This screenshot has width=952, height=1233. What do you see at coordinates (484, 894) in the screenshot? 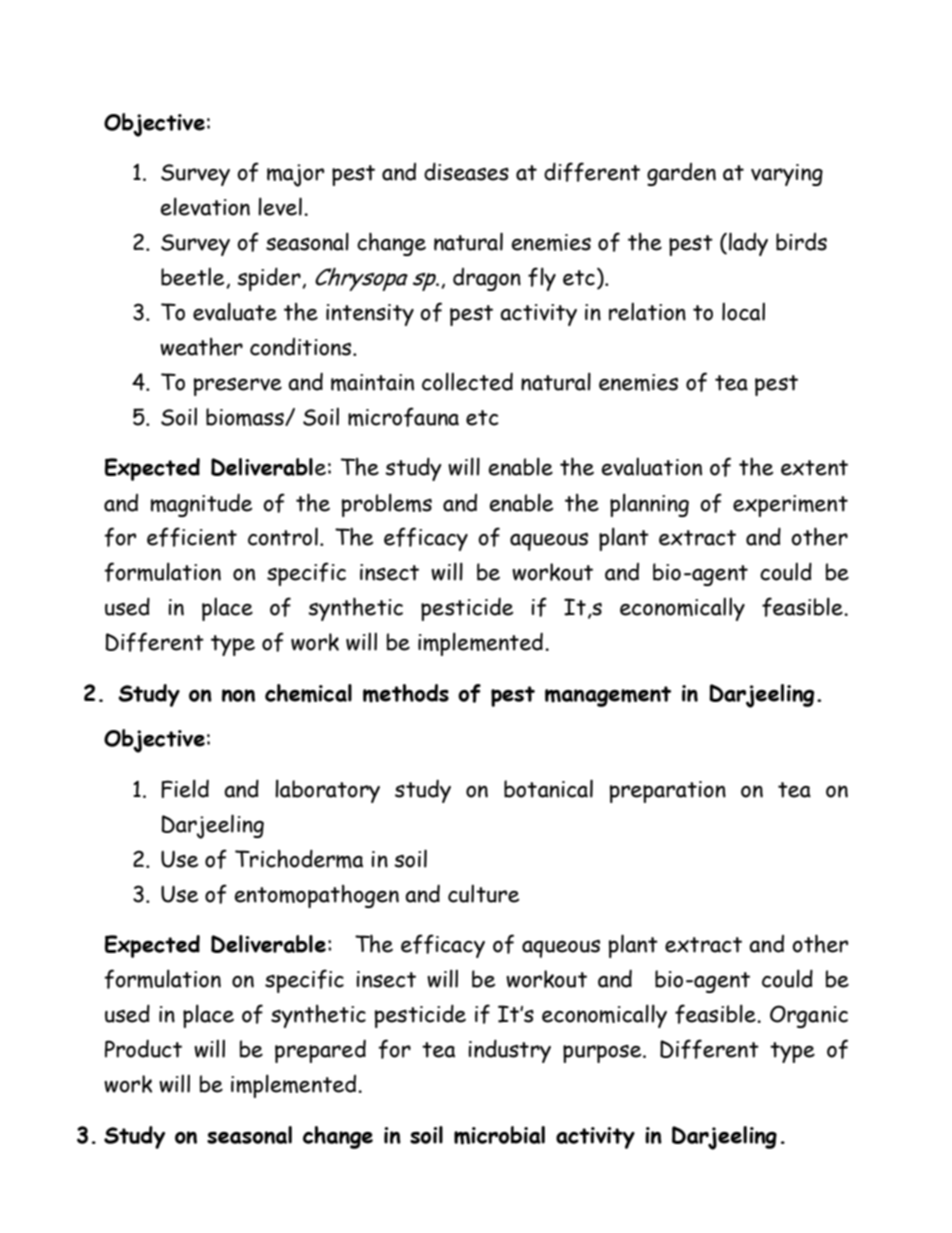
I see `culture` at bounding box center [484, 894].
